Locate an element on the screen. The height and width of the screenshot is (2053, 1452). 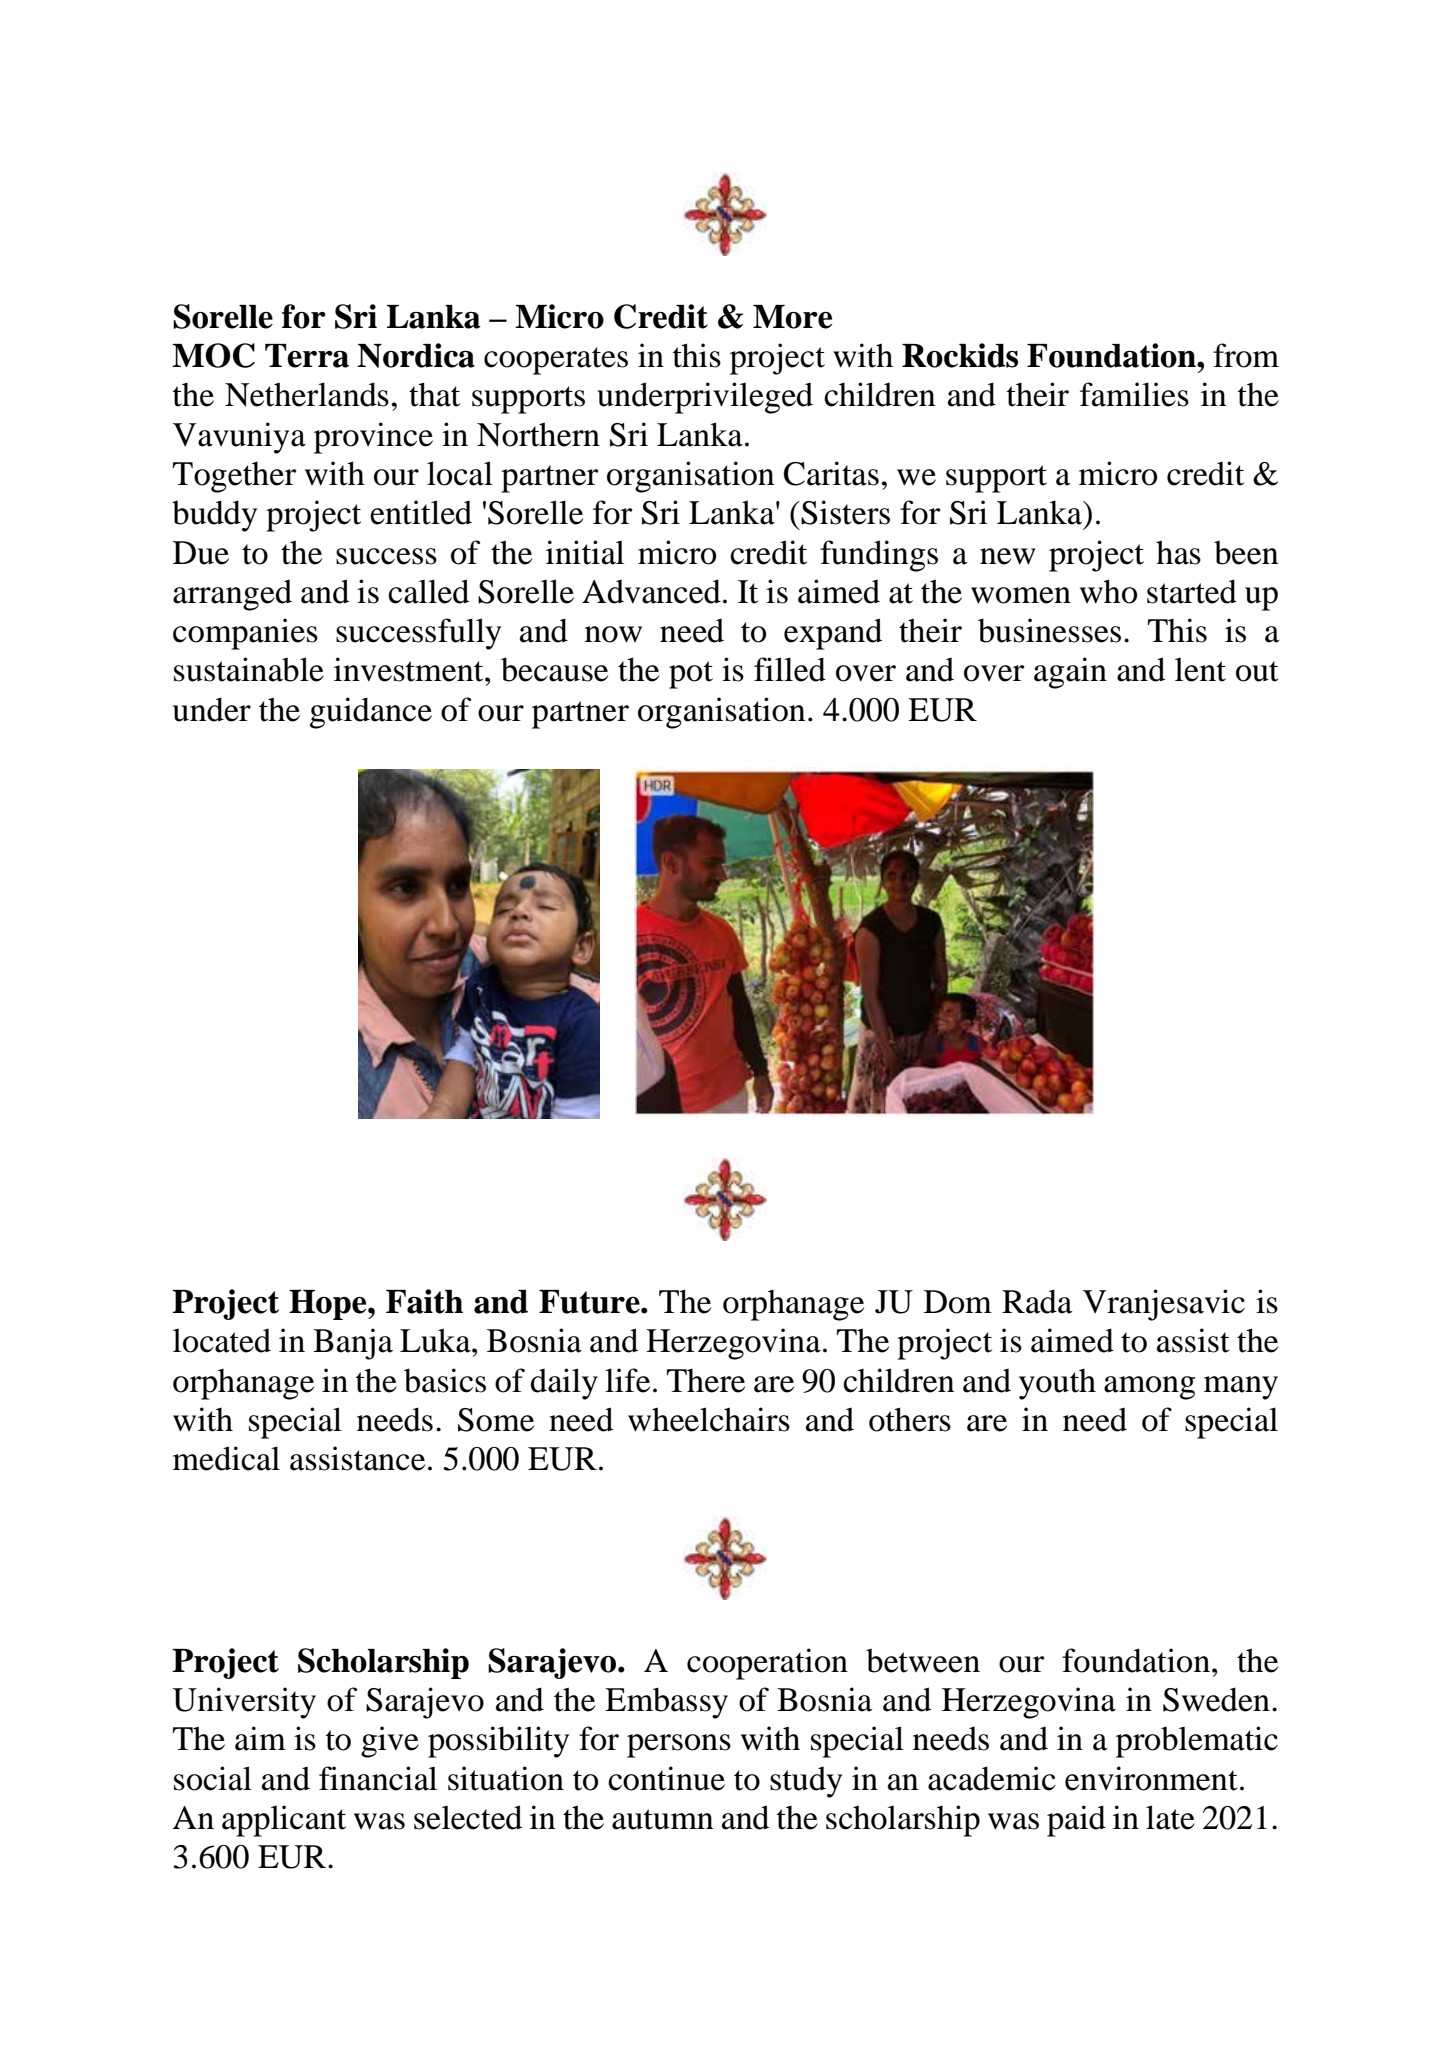
Terra is located at coordinates (307, 356).
